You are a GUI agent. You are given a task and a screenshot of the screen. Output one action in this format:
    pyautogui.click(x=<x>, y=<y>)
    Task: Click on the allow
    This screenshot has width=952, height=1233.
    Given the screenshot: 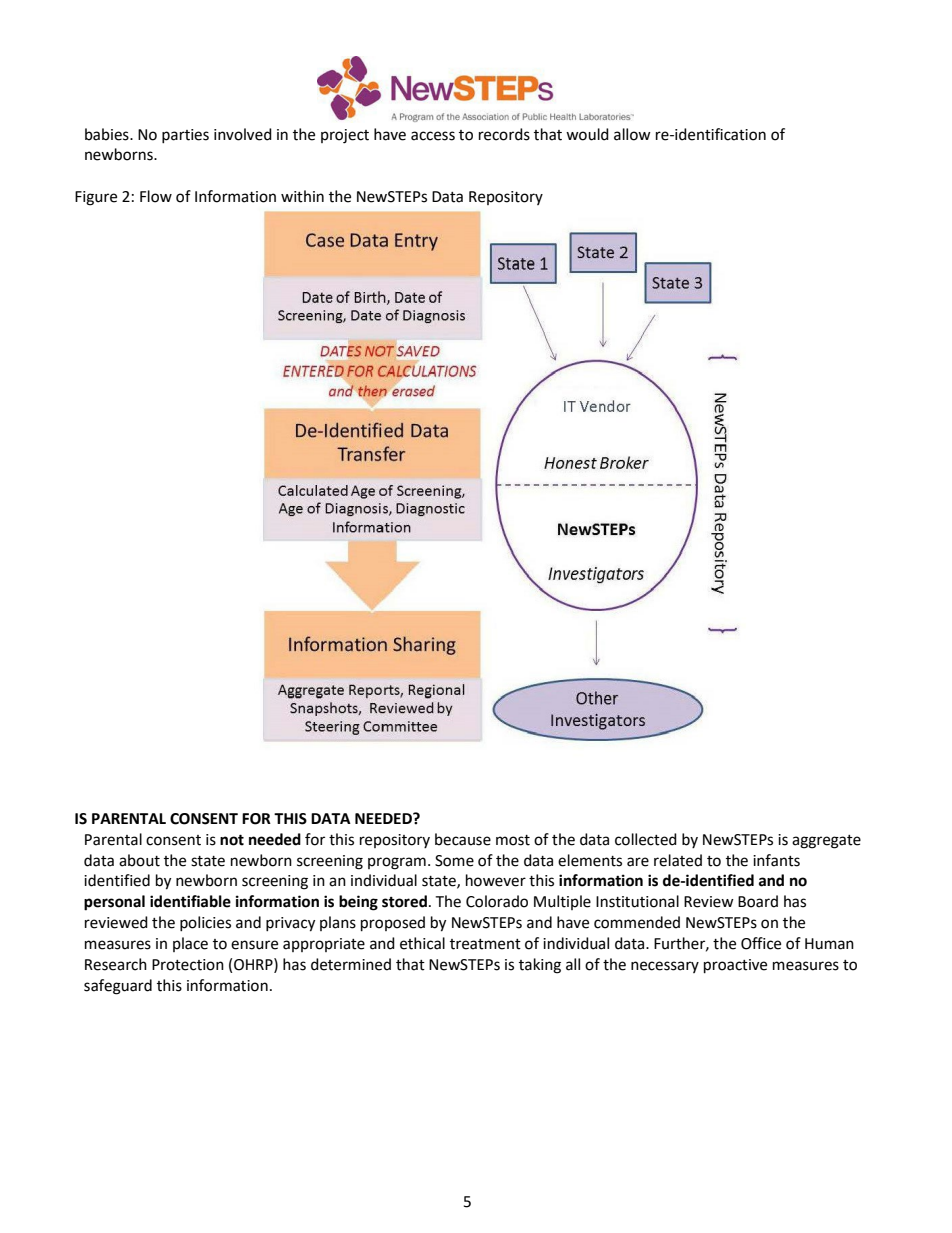 What is the action you would take?
    pyautogui.click(x=632, y=134)
